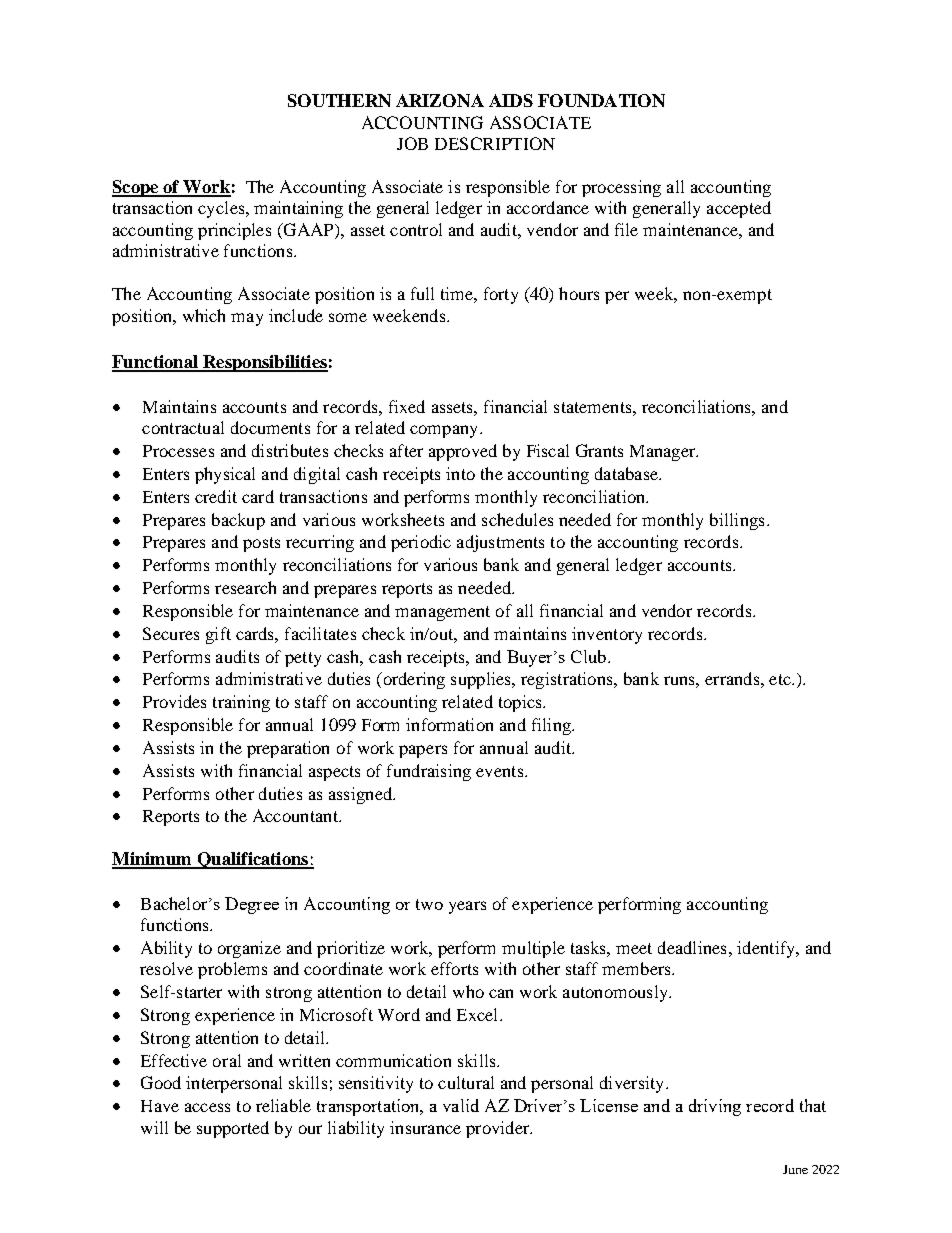 The width and height of the page is (952, 1233). Describe the element at coordinates (739, 209) in the page. I see `accepted` at that location.
